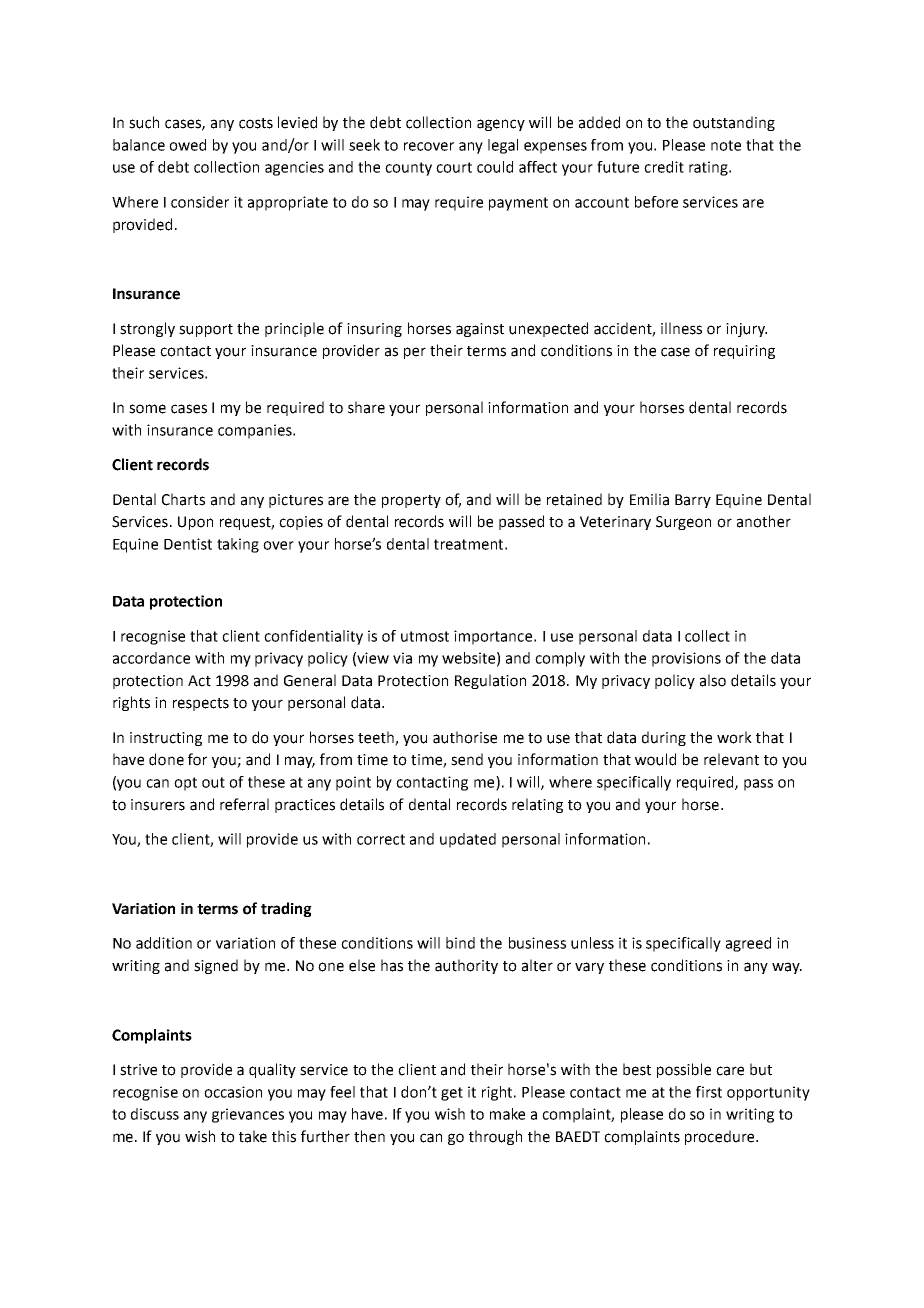 The height and width of the image is (1308, 924). What do you see at coordinates (187, 145) in the image?
I see `owed` at bounding box center [187, 145].
